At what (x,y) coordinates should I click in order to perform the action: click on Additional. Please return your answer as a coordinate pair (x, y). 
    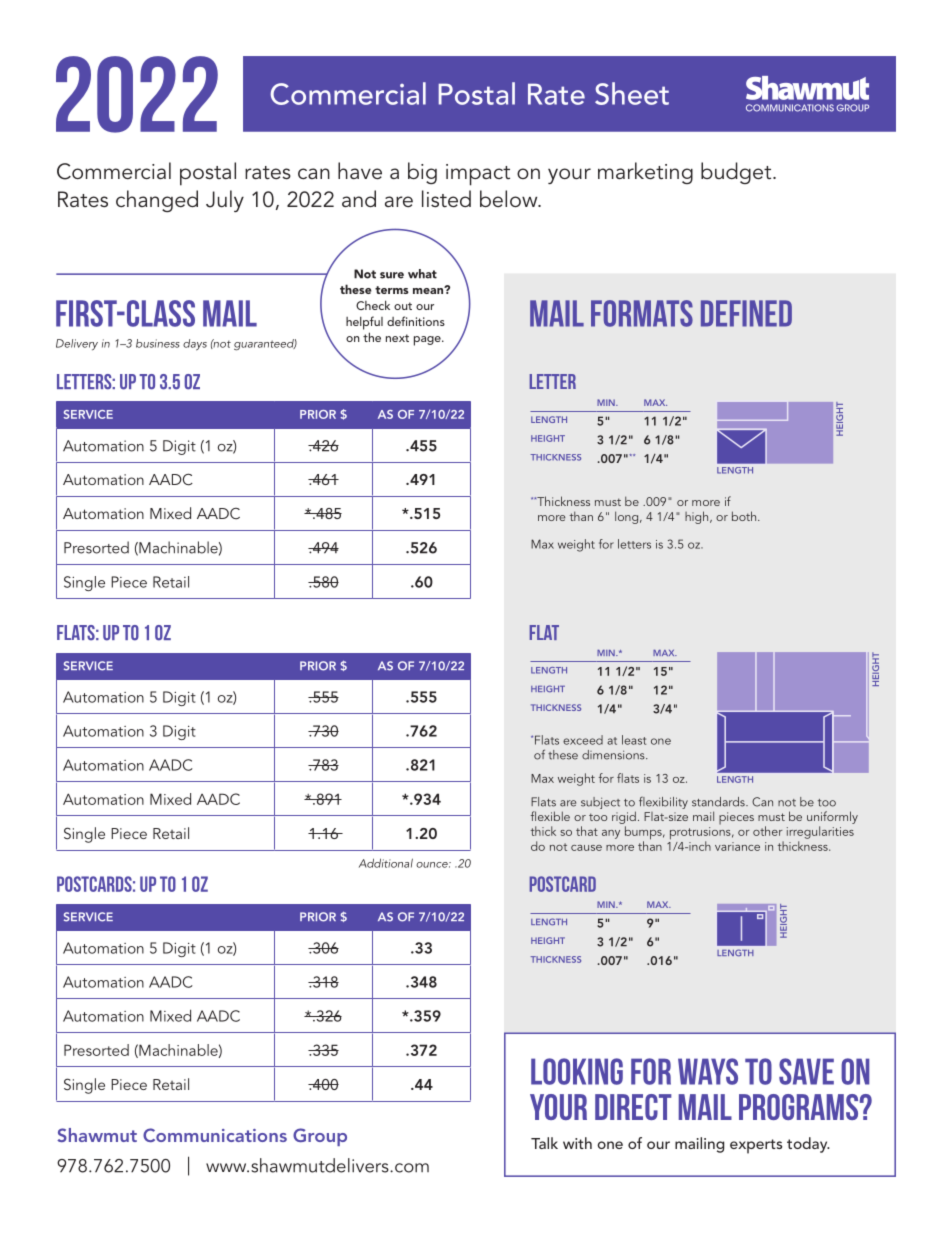
    Looking at the image, I should click on (386, 863).
